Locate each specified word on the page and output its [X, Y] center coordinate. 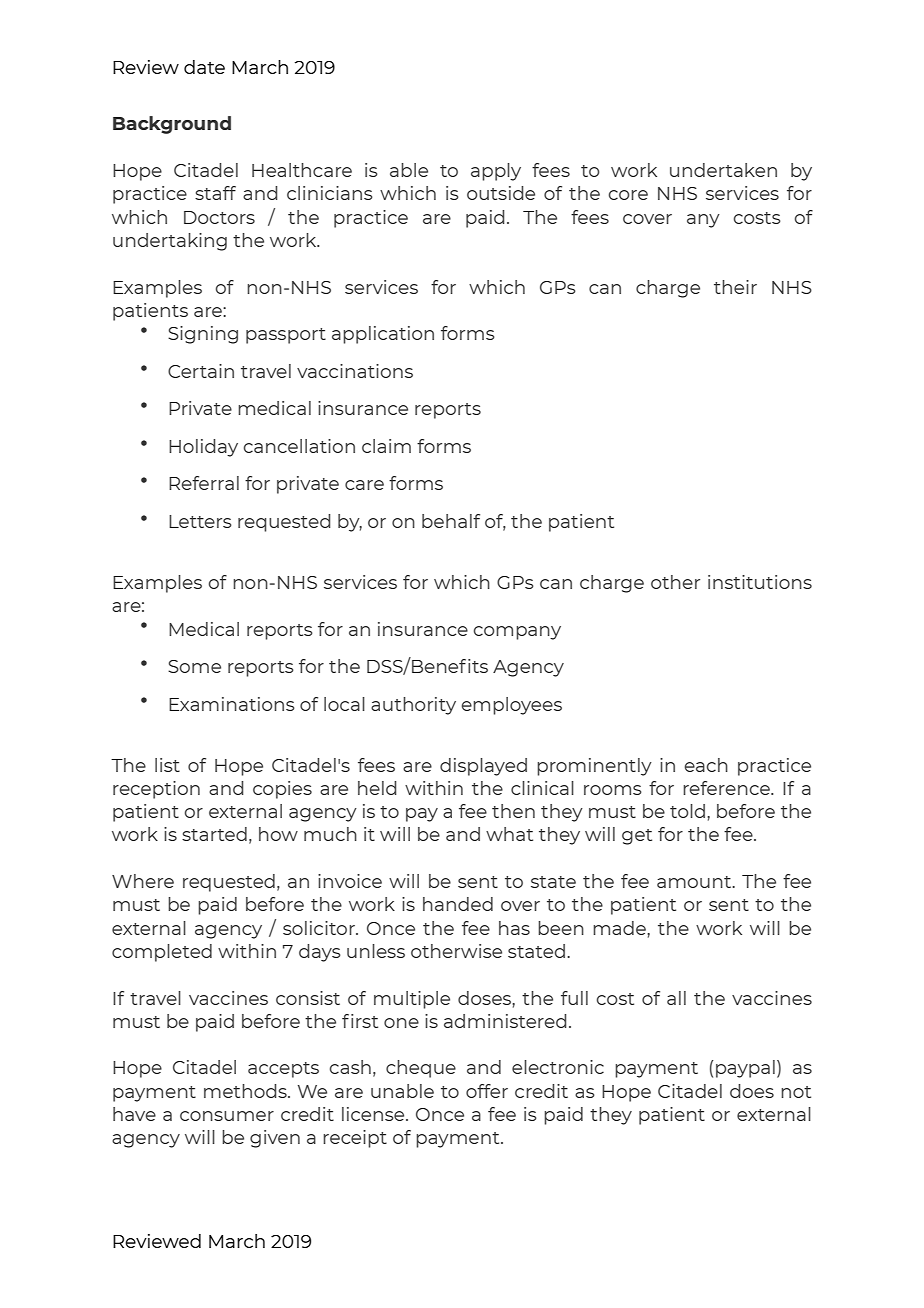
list [167, 765]
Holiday [203, 448]
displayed [483, 767]
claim [386, 446]
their [735, 287]
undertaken [723, 170]
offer [487, 1091]
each [706, 765]
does [752, 1091]
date [204, 67]
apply [496, 172]
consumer [227, 1116]
